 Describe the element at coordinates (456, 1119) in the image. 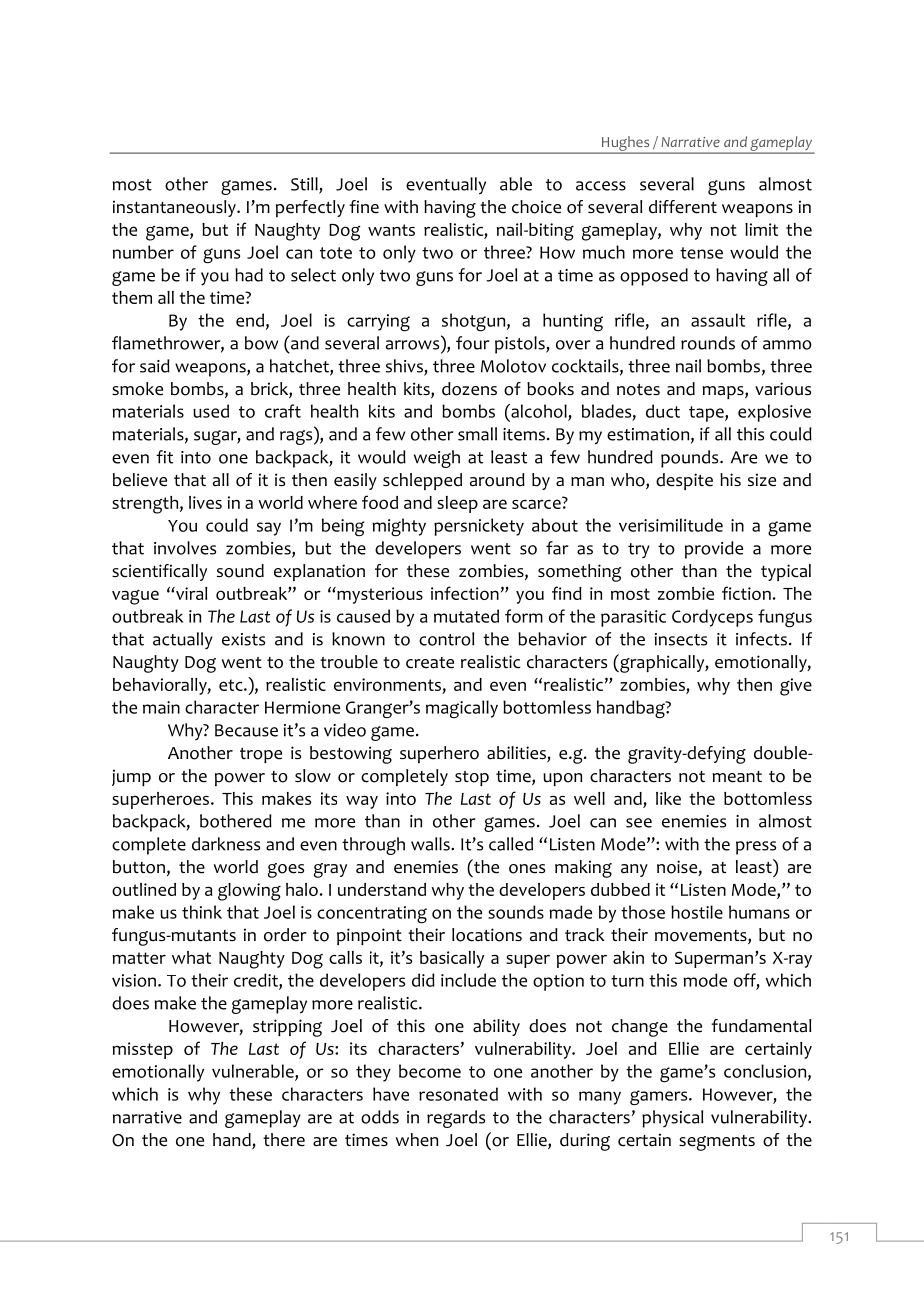

I see `regards` at that location.
